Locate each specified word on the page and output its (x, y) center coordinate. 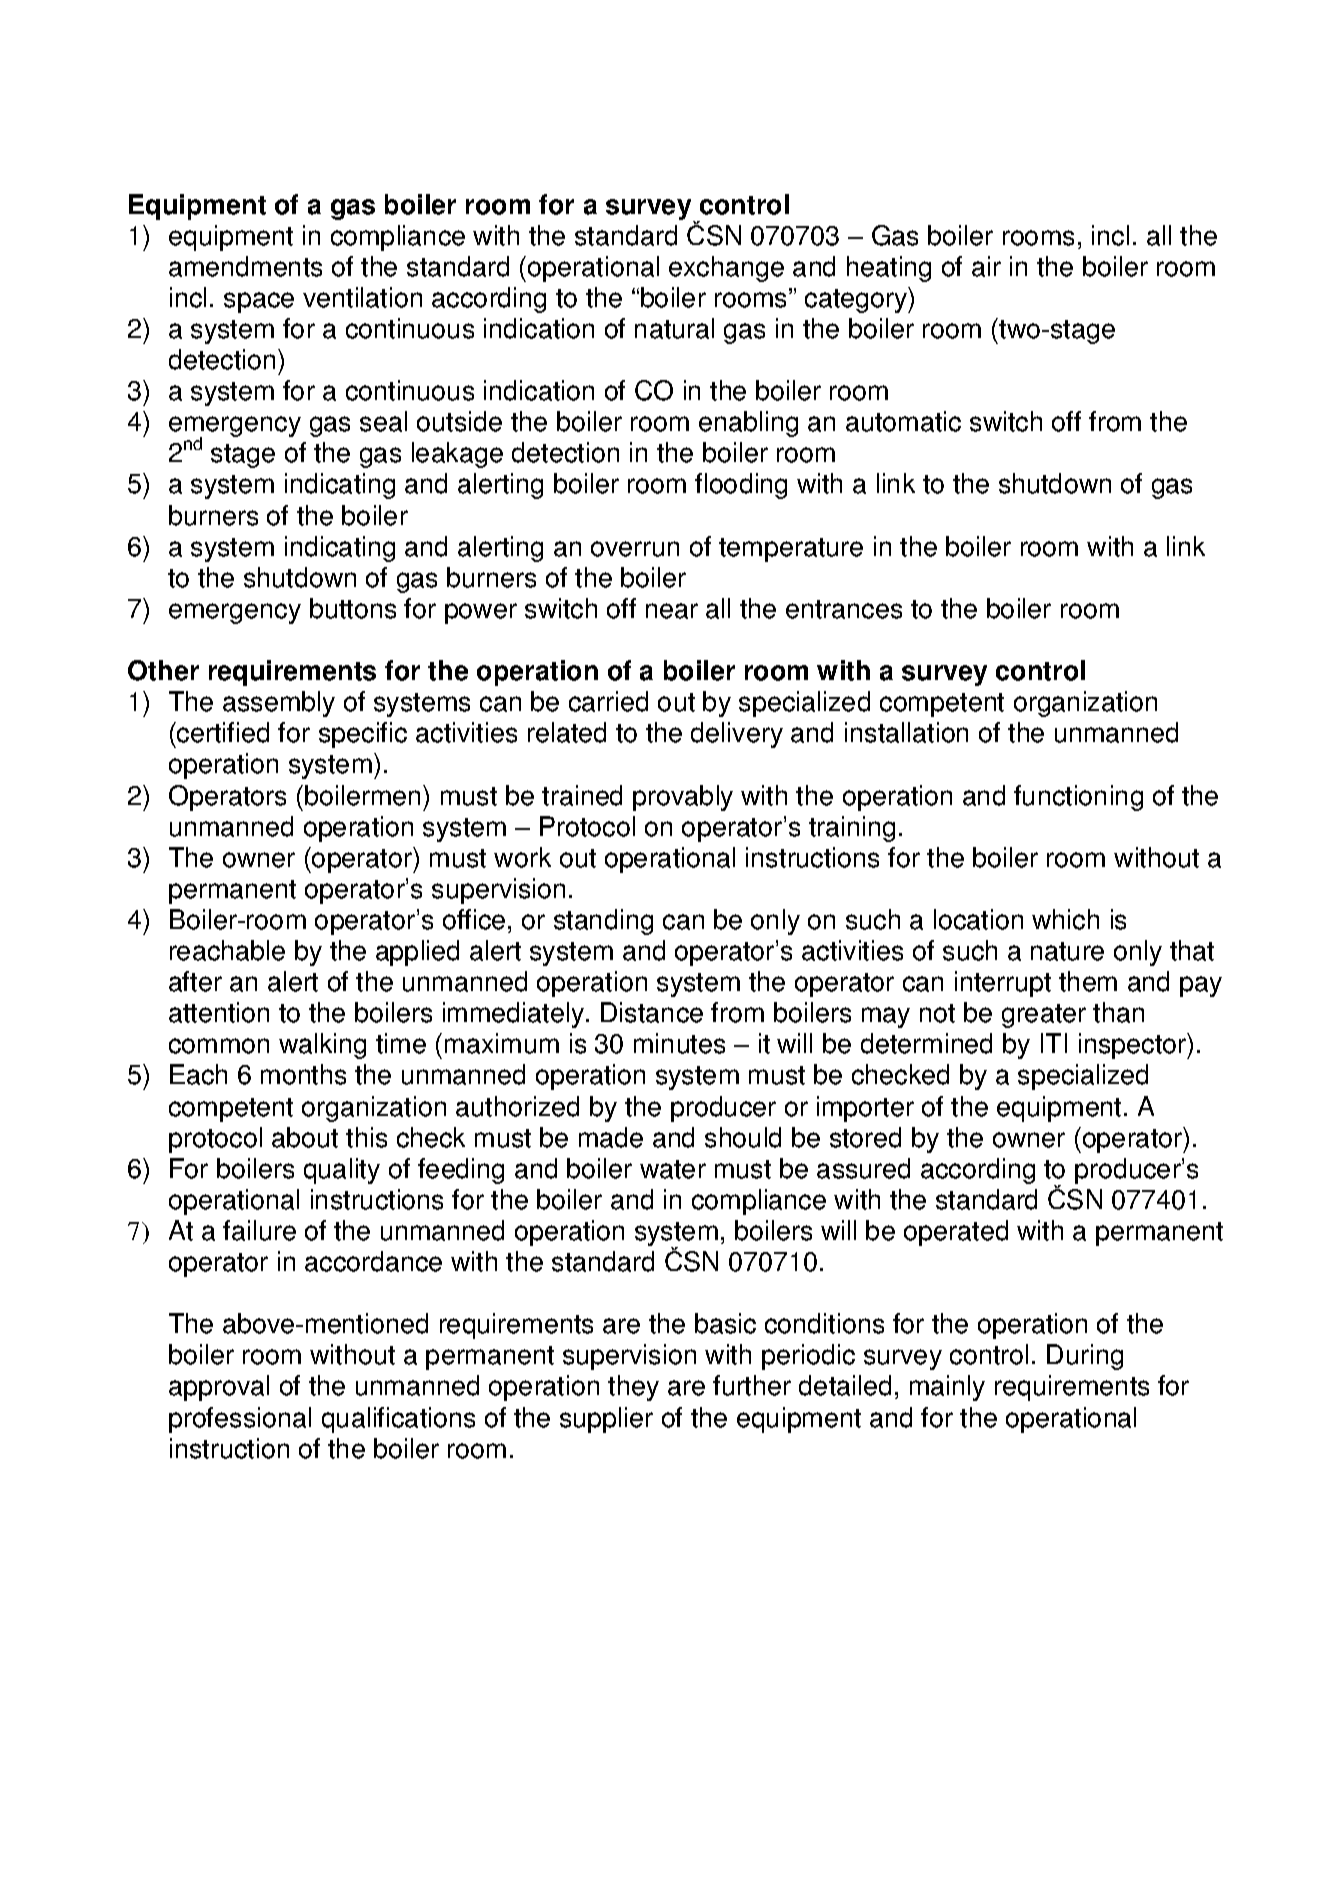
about (305, 1137)
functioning (1078, 798)
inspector (1133, 1046)
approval (219, 1388)
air (986, 266)
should (743, 1137)
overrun (635, 549)
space (259, 302)
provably (683, 798)
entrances (844, 609)
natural (674, 328)
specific (363, 735)
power (481, 613)
